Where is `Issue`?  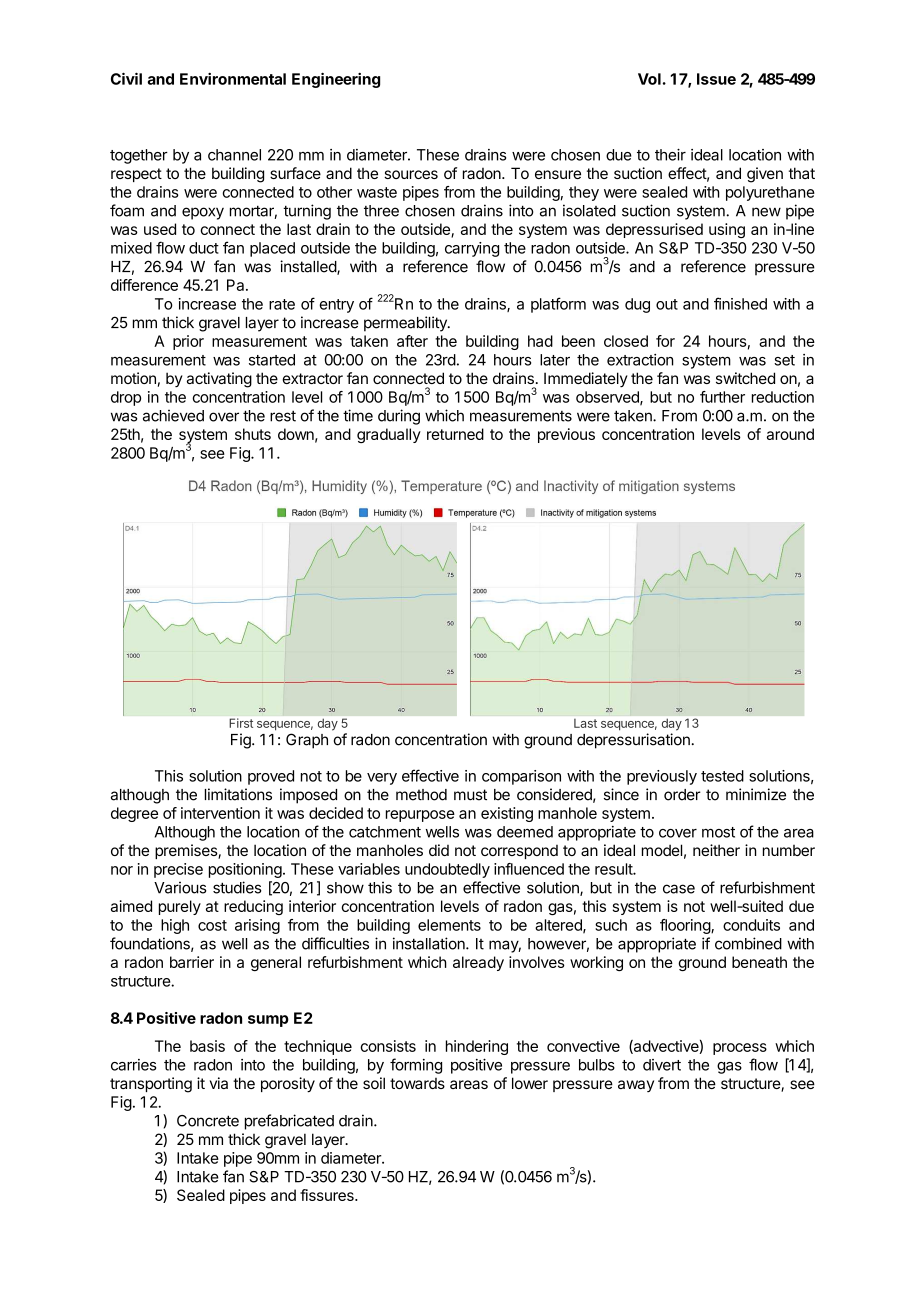 Issue is located at coordinates (716, 79).
